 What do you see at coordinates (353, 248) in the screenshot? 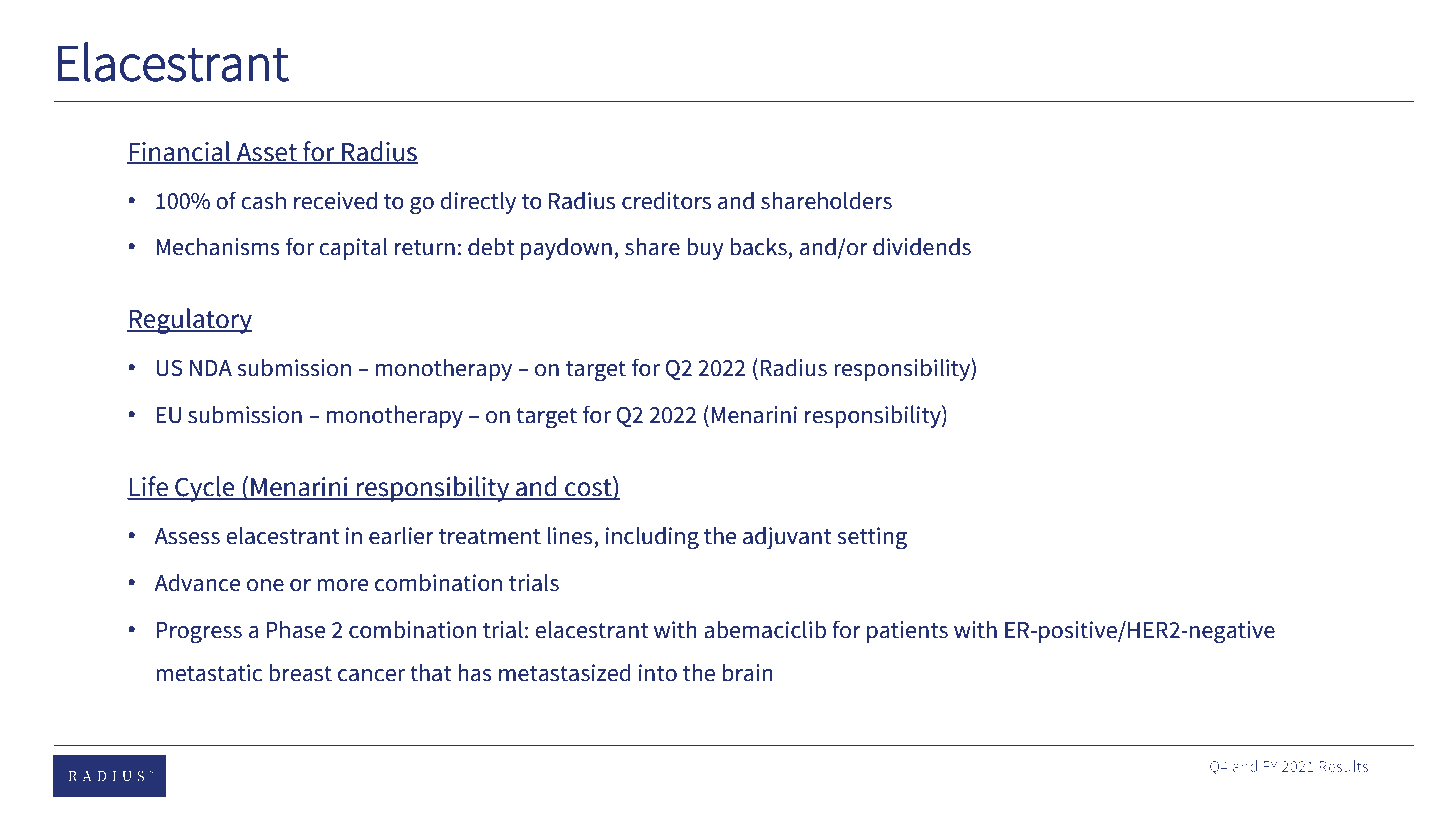
I see `capital` at bounding box center [353, 248].
